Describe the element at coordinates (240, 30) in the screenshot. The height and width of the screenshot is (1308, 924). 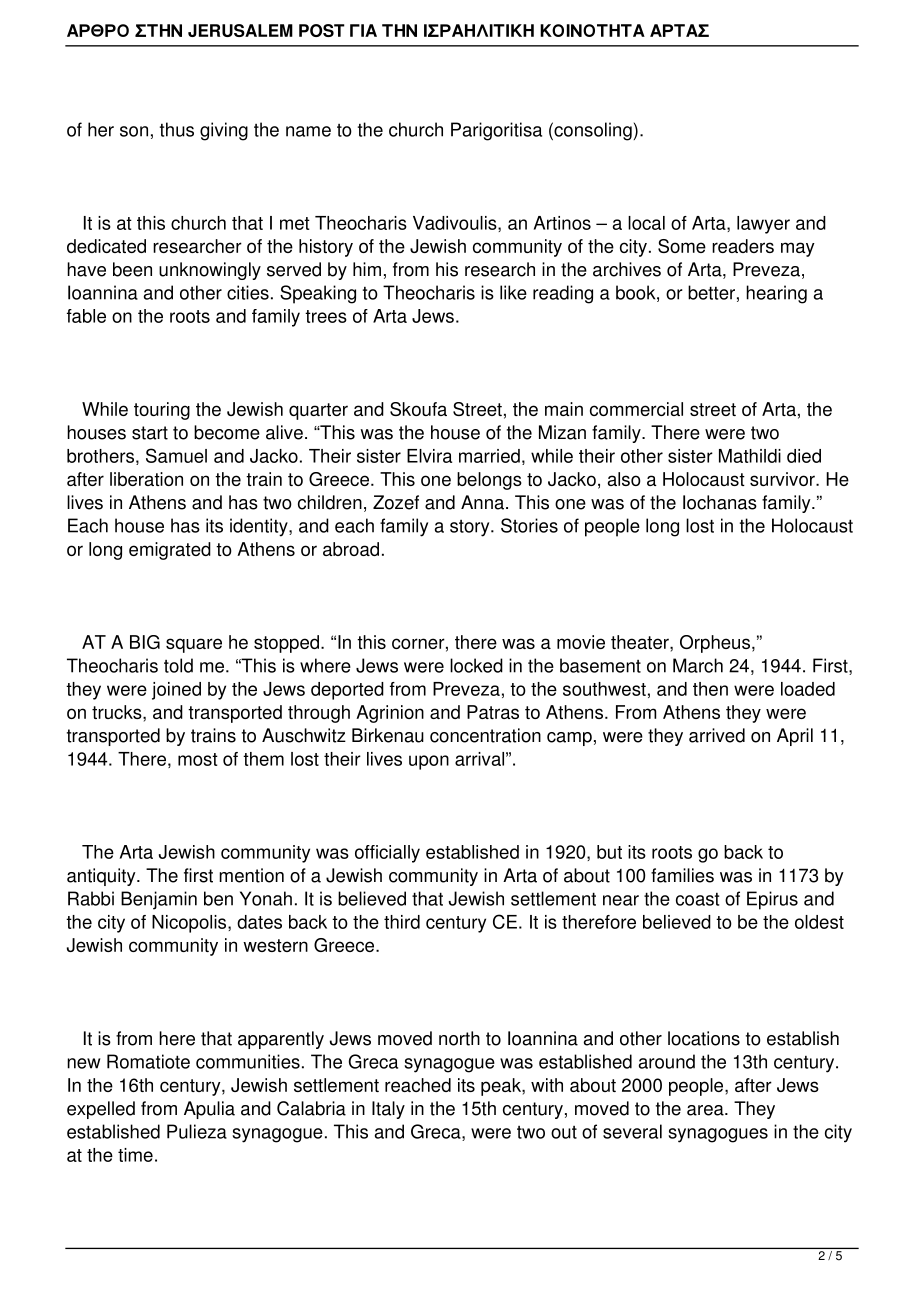
I see `JERUSALEM` at that location.
